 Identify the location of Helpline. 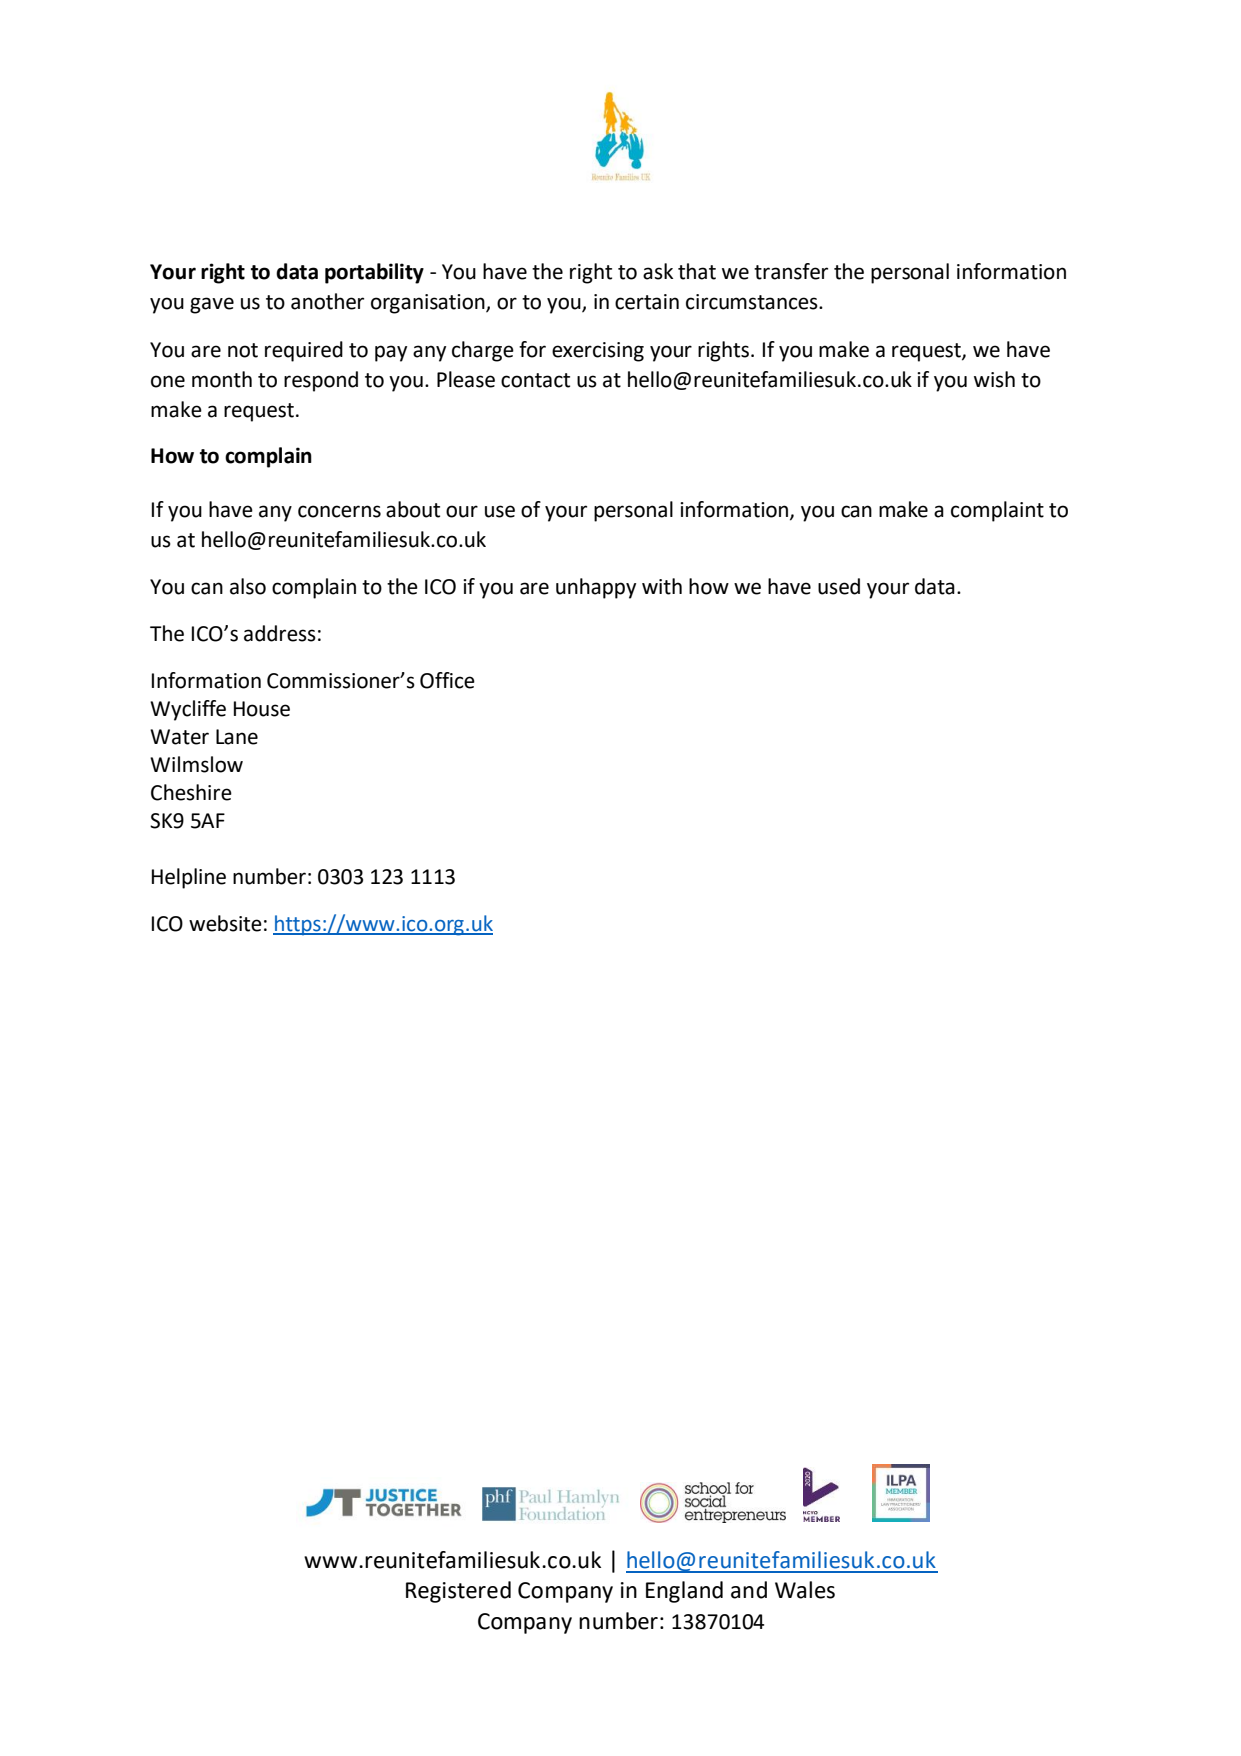
(189, 878).
